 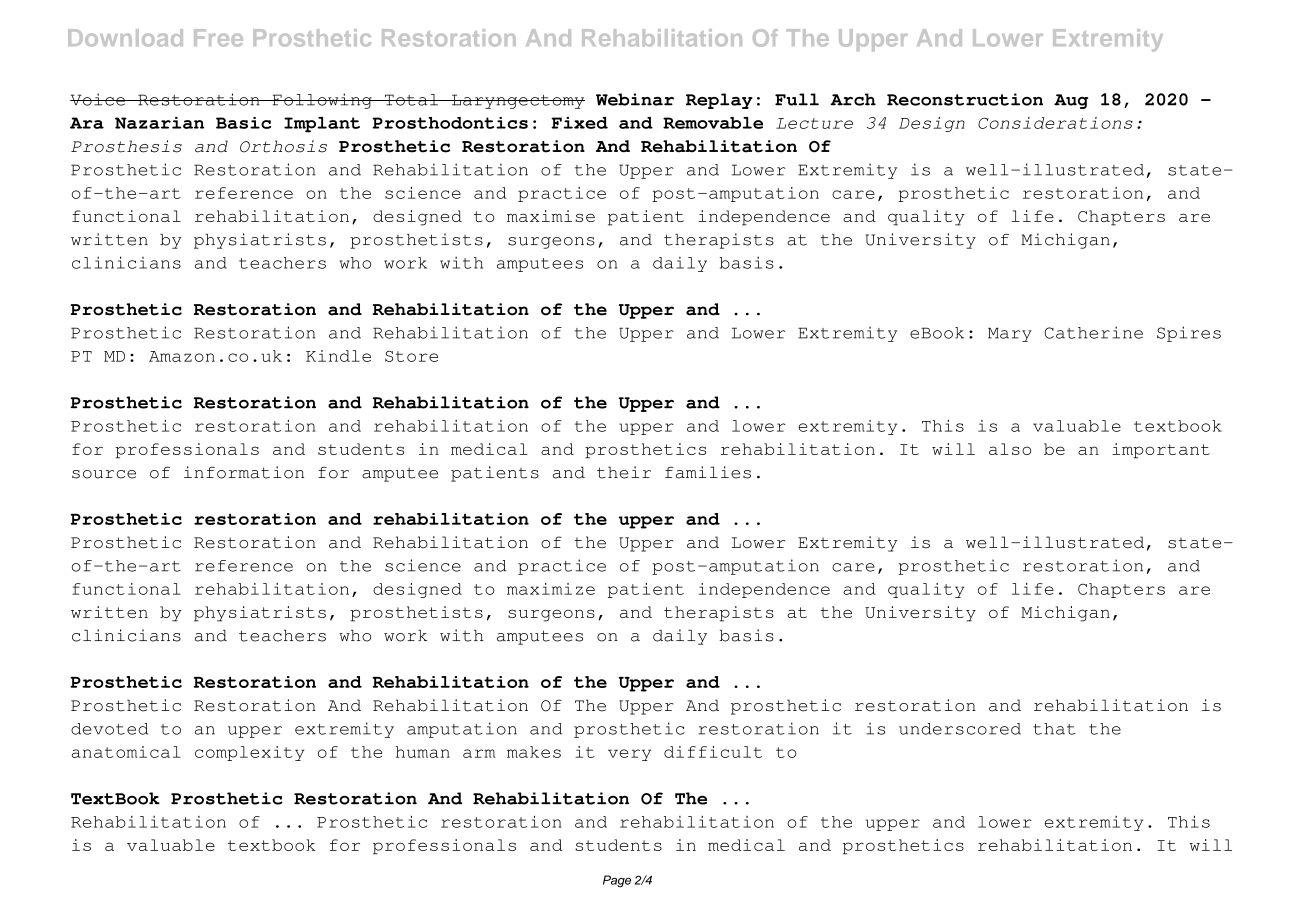 What do you see at coordinates (635, 99) in the image?
I see `Webinar` at bounding box center [635, 99].
